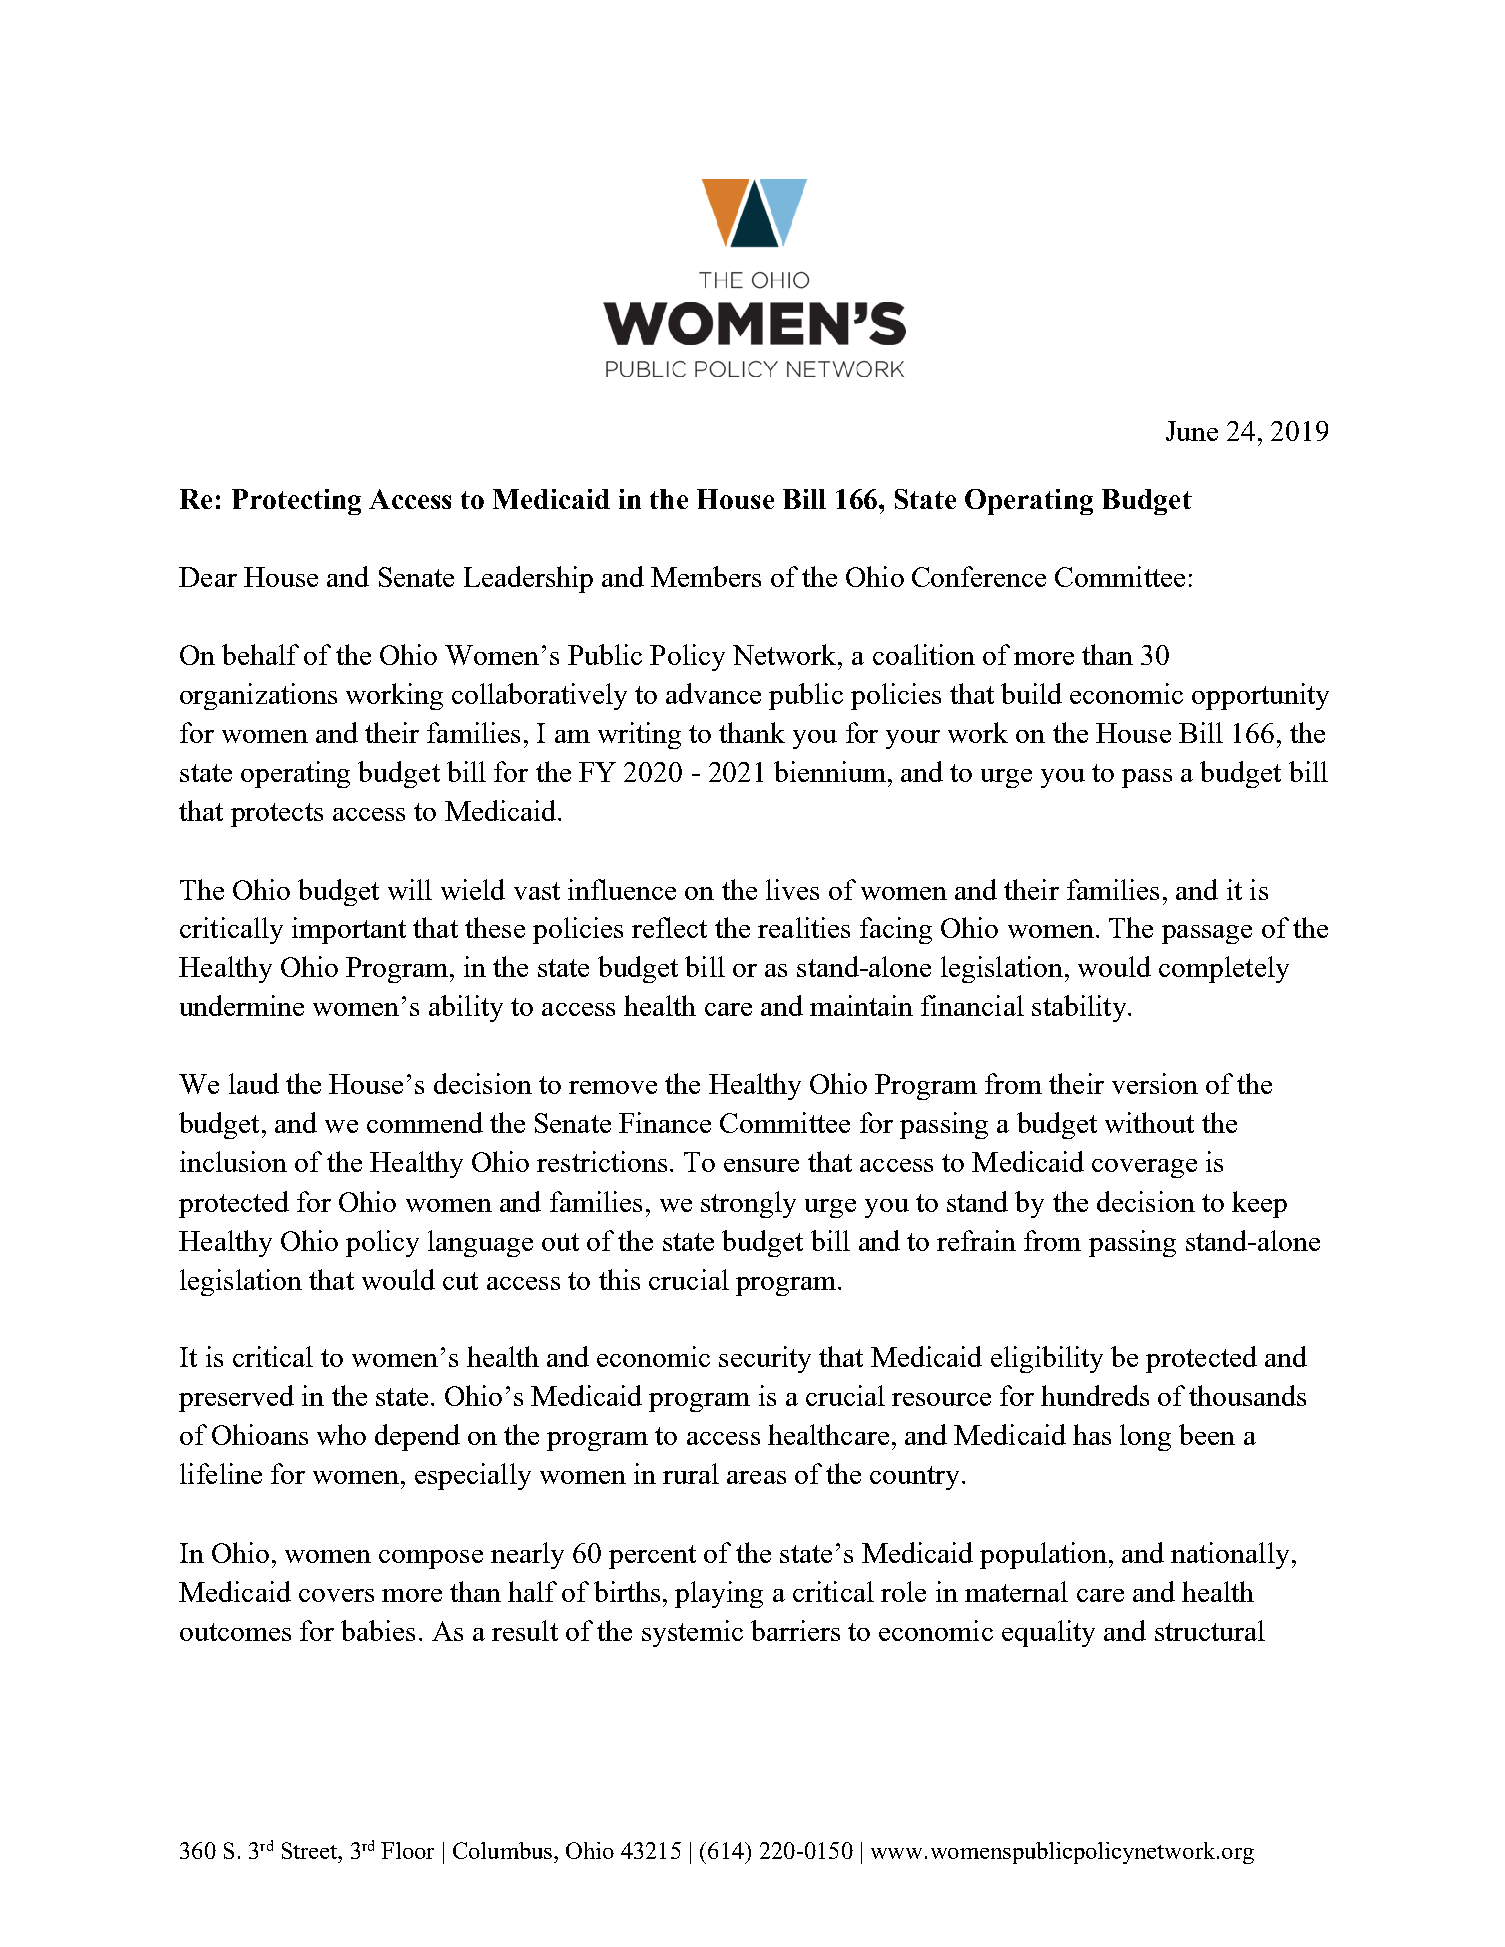  What do you see at coordinates (761, 1165) in the page?
I see `ensure` at bounding box center [761, 1165].
